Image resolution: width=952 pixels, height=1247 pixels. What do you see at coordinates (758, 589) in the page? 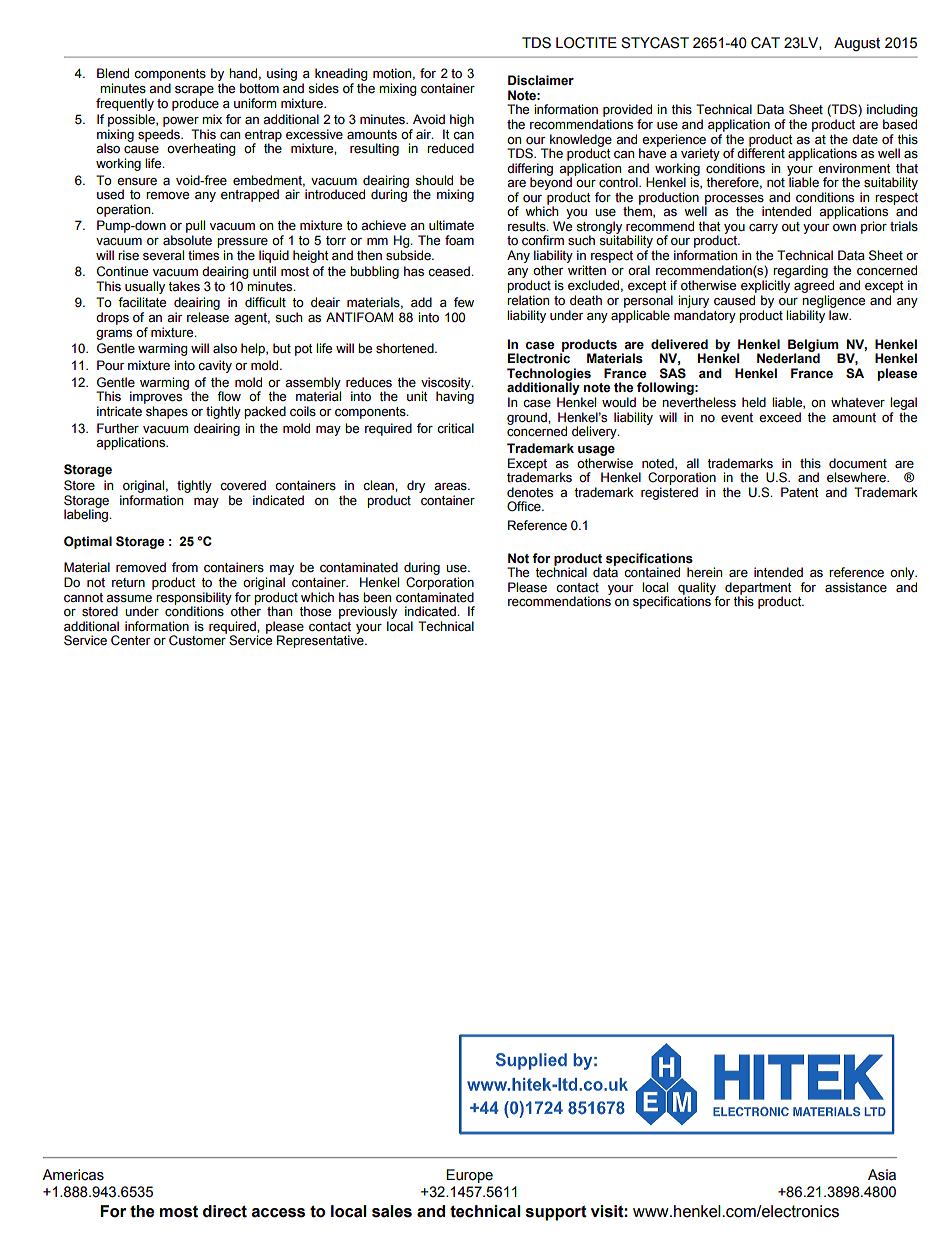
I see `department` at bounding box center [758, 589].
